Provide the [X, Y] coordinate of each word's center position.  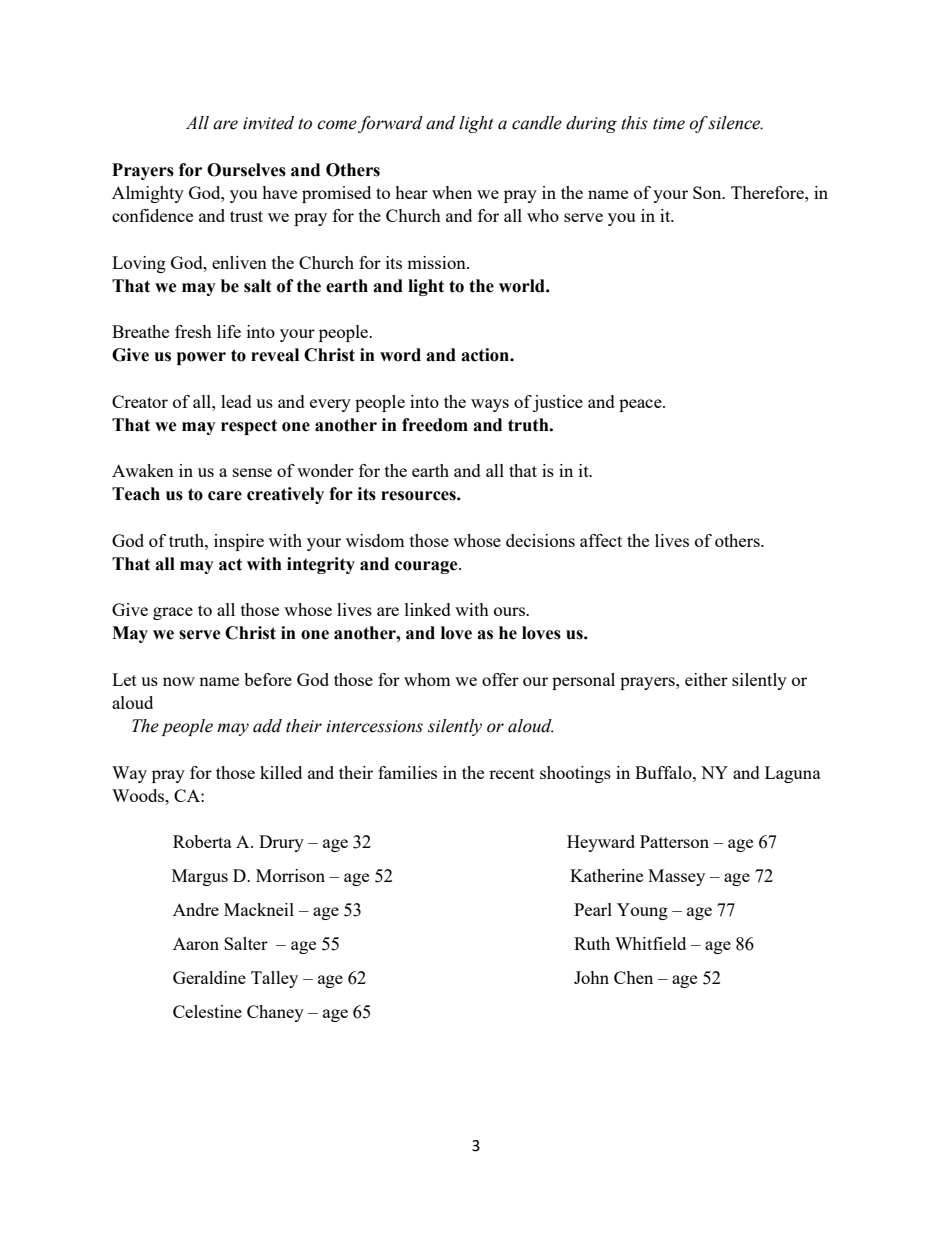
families [407, 772]
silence [735, 123]
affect [601, 540]
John [591, 977]
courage [427, 567]
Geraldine [209, 977]
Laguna [793, 774]
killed [281, 772]
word [400, 355]
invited [268, 123]
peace [641, 405]
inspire [239, 542]
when [452, 192]
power [201, 358]
